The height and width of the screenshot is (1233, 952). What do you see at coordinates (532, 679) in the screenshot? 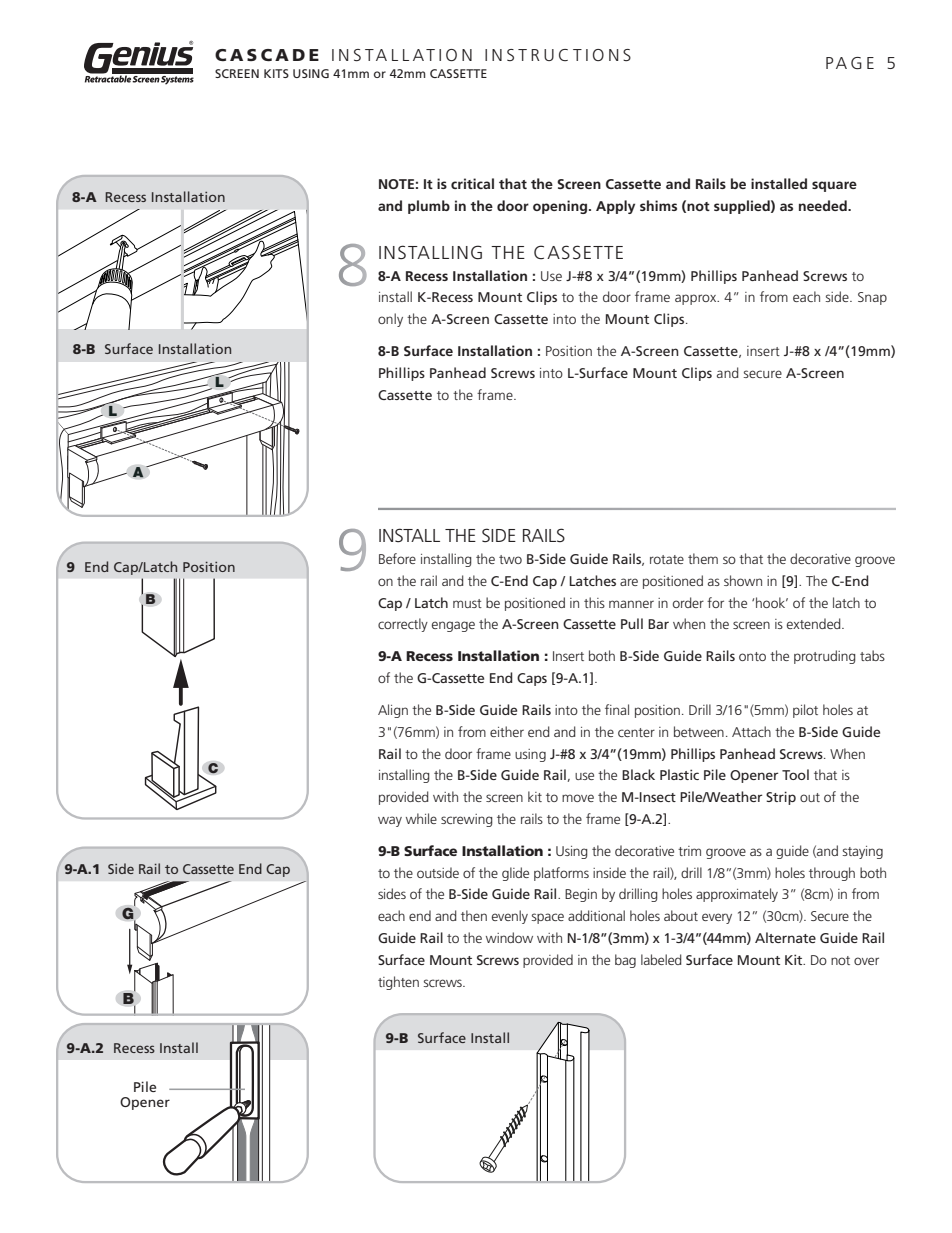
I see `Caps` at bounding box center [532, 679].
